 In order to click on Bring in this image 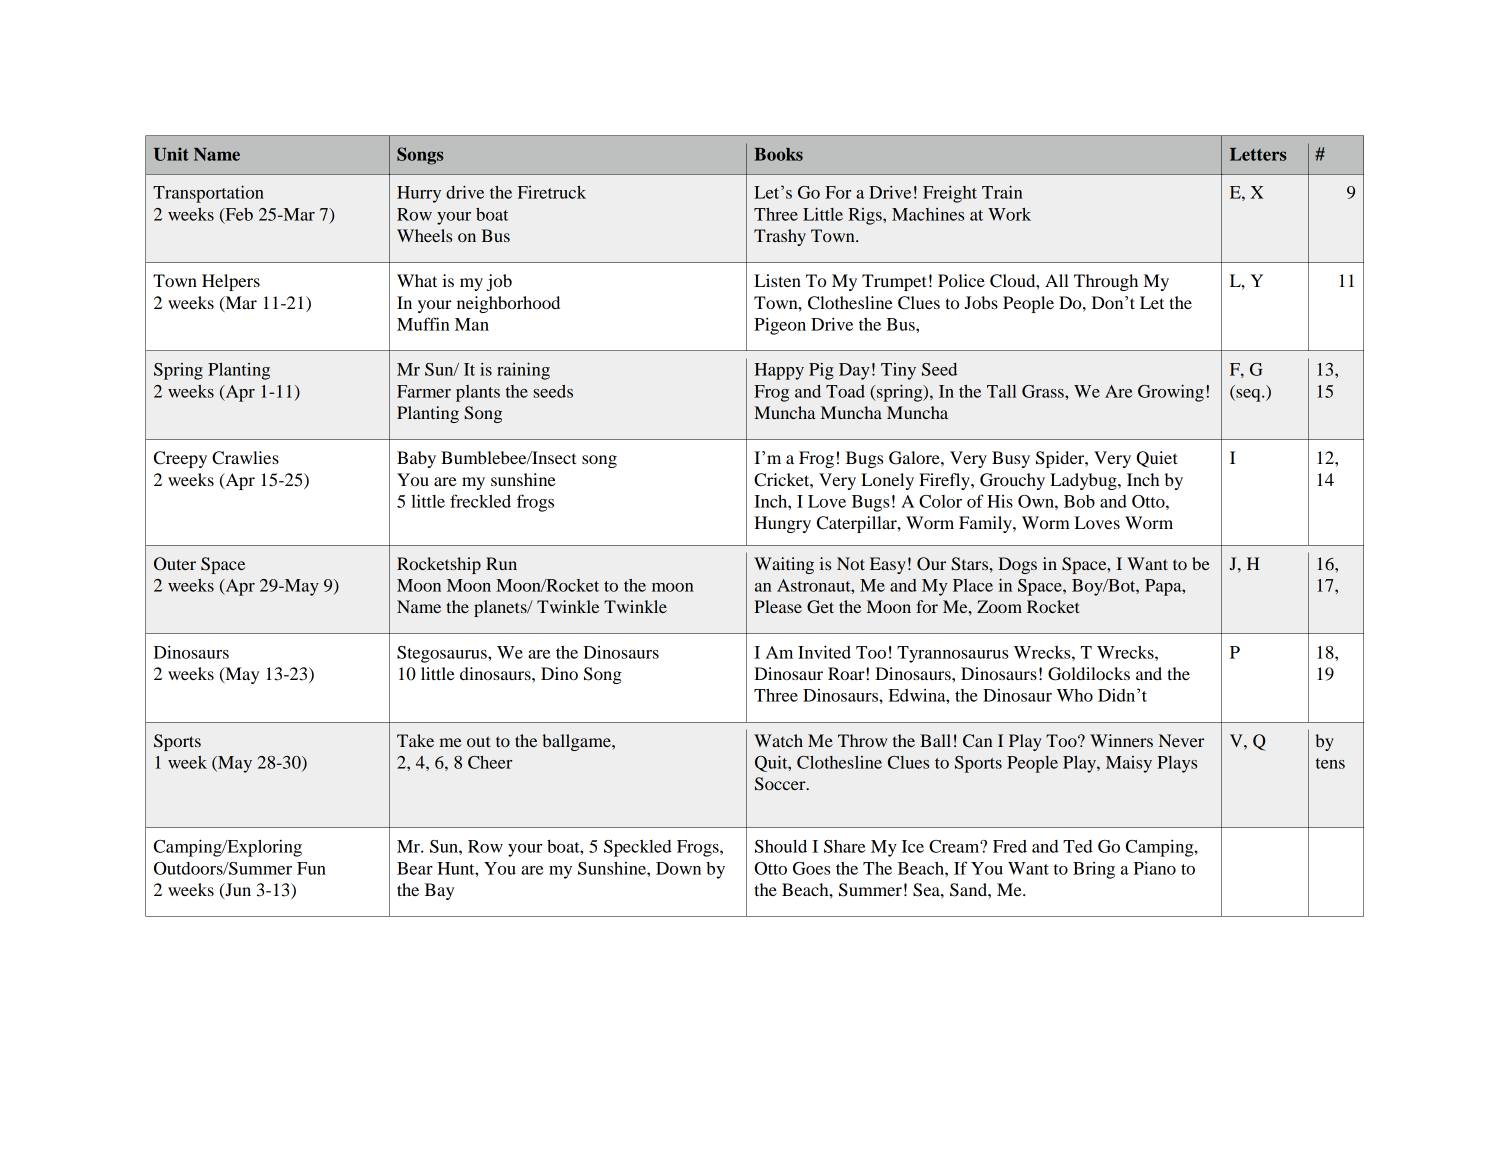, I will do `click(1094, 870)`.
